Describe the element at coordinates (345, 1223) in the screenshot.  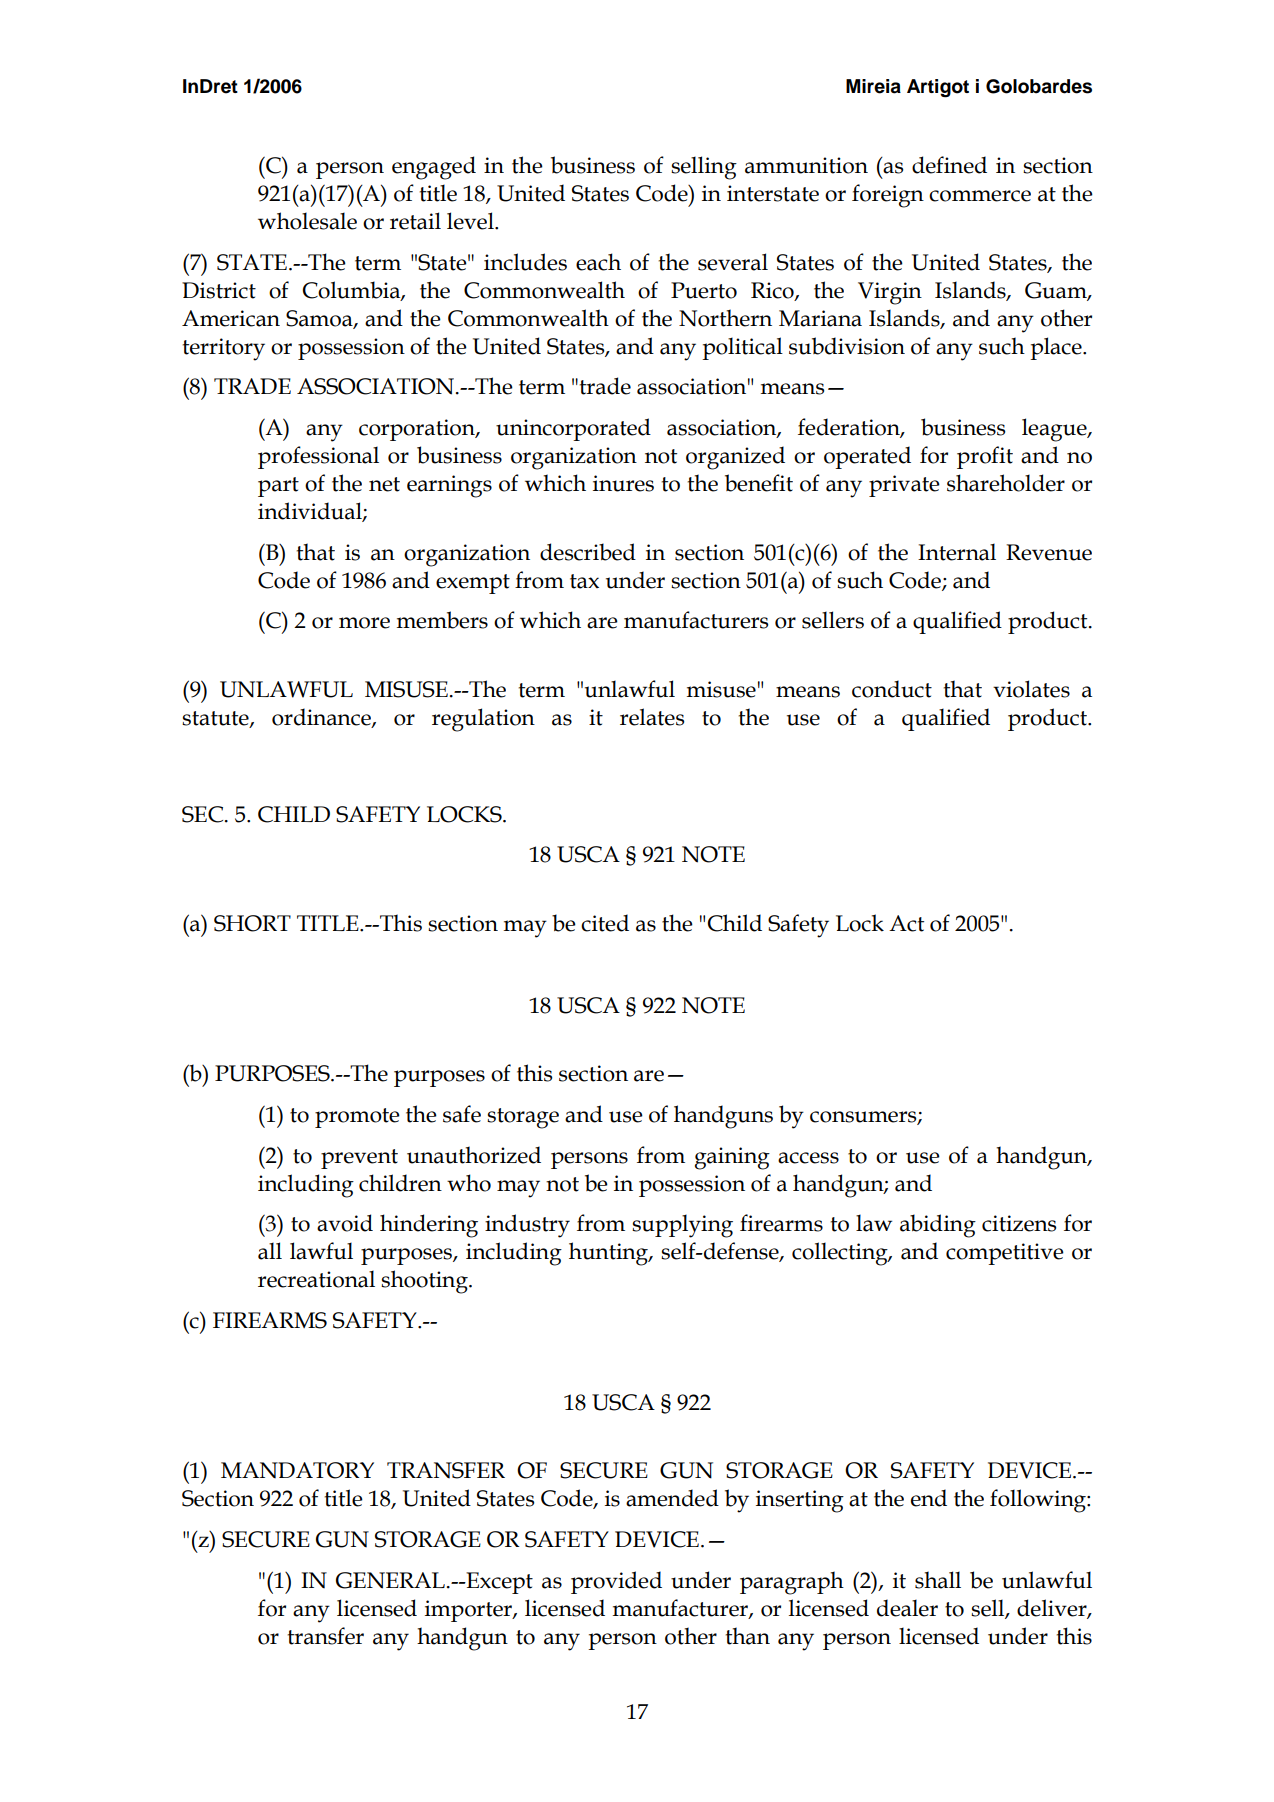
I see `avoid` at that location.
